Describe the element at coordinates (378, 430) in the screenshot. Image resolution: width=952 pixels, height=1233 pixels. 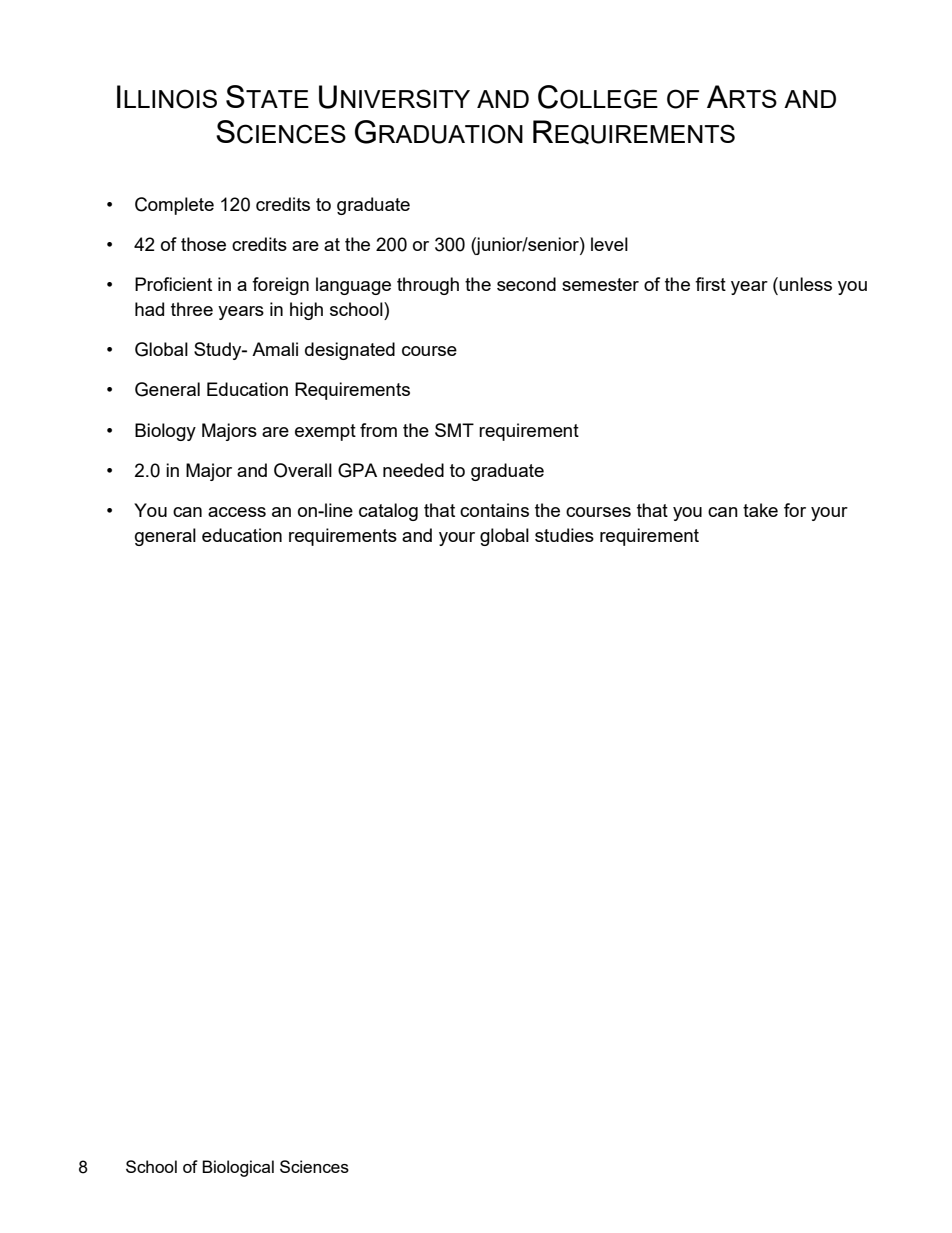
I see `from` at that location.
